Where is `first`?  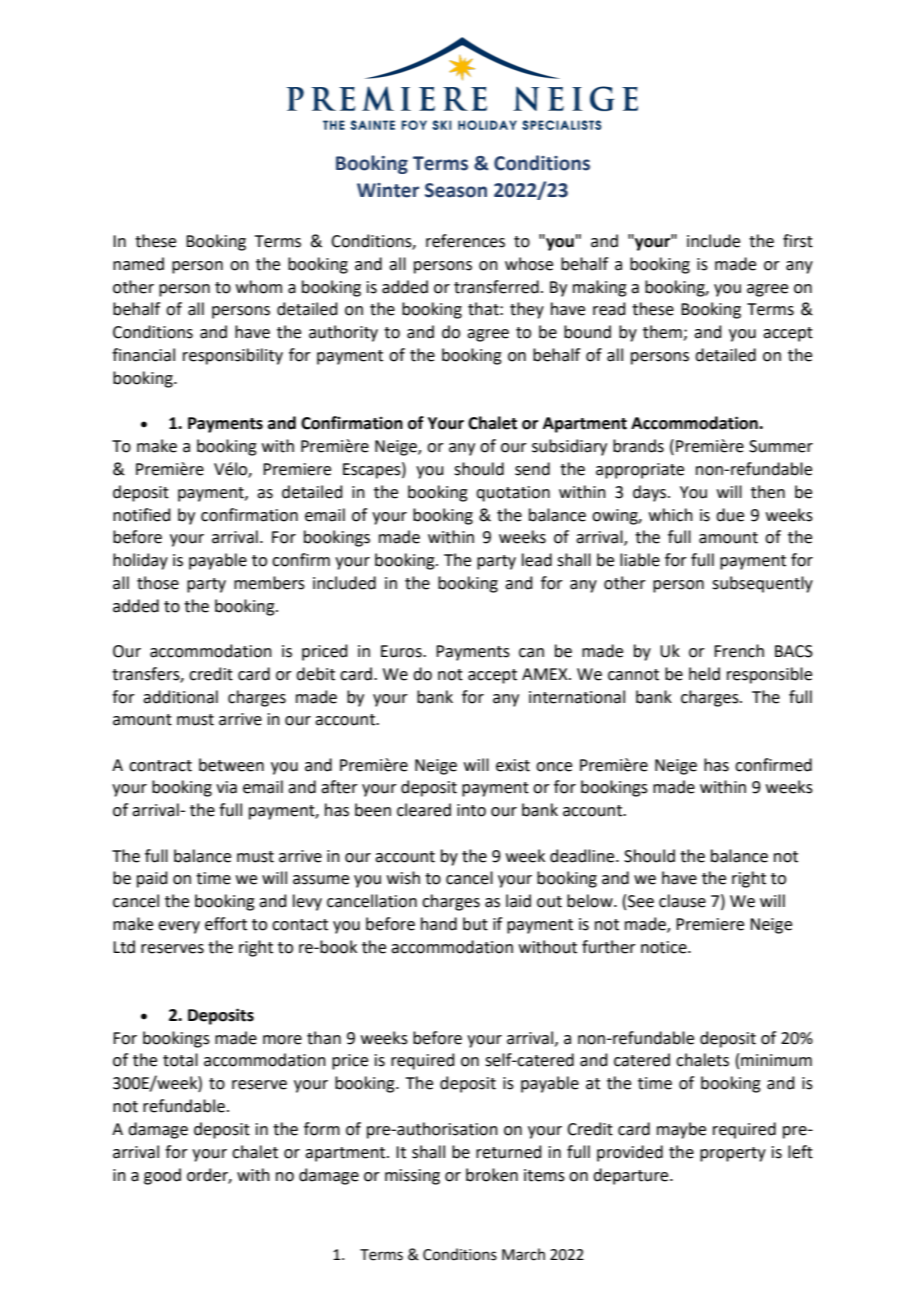
first is located at coordinates (798, 241).
